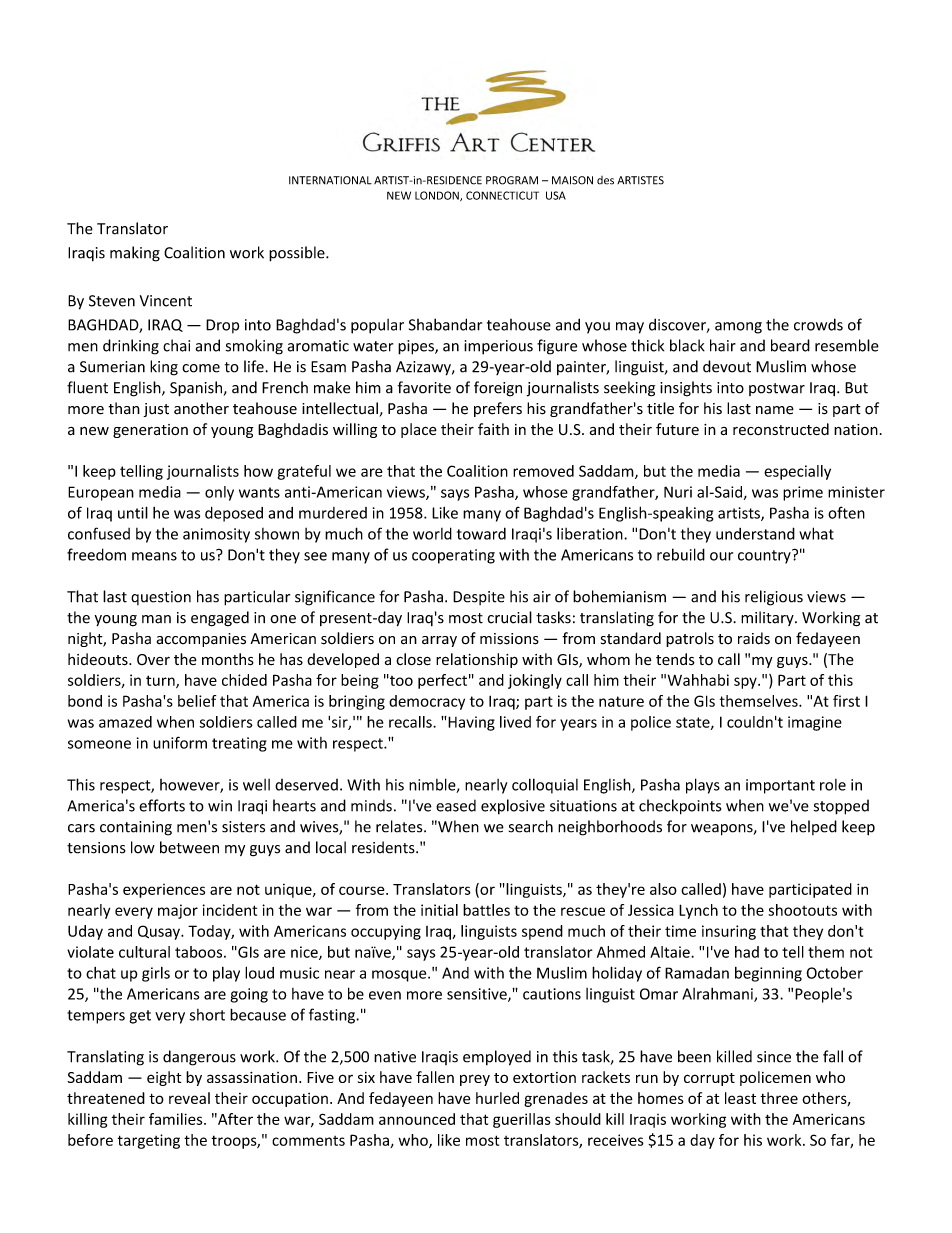 The width and height of the page is (952, 1233). What do you see at coordinates (177, 1119) in the page?
I see `families` at bounding box center [177, 1119].
